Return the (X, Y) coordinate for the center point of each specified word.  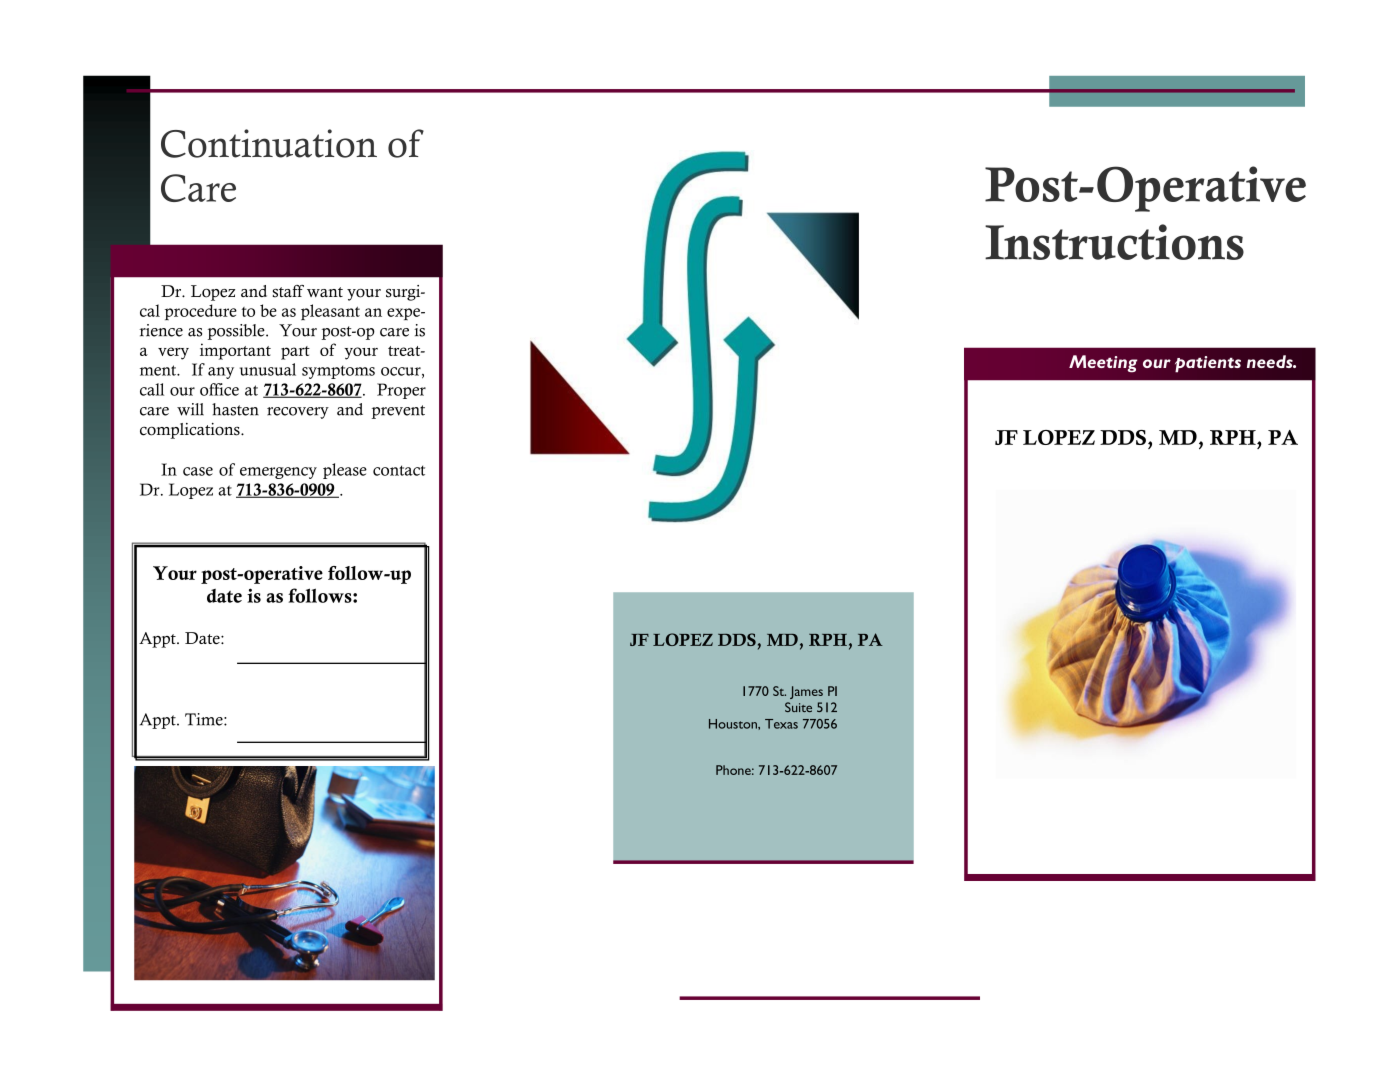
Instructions (1114, 242)
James (806, 692)
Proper (401, 391)
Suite (798, 707)
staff (288, 291)
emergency (278, 473)
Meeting (1103, 363)
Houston (734, 724)
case (198, 471)
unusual (268, 369)
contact (399, 470)
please (345, 471)
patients (1208, 364)
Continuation (269, 143)
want (325, 292)
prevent (398, 412)
